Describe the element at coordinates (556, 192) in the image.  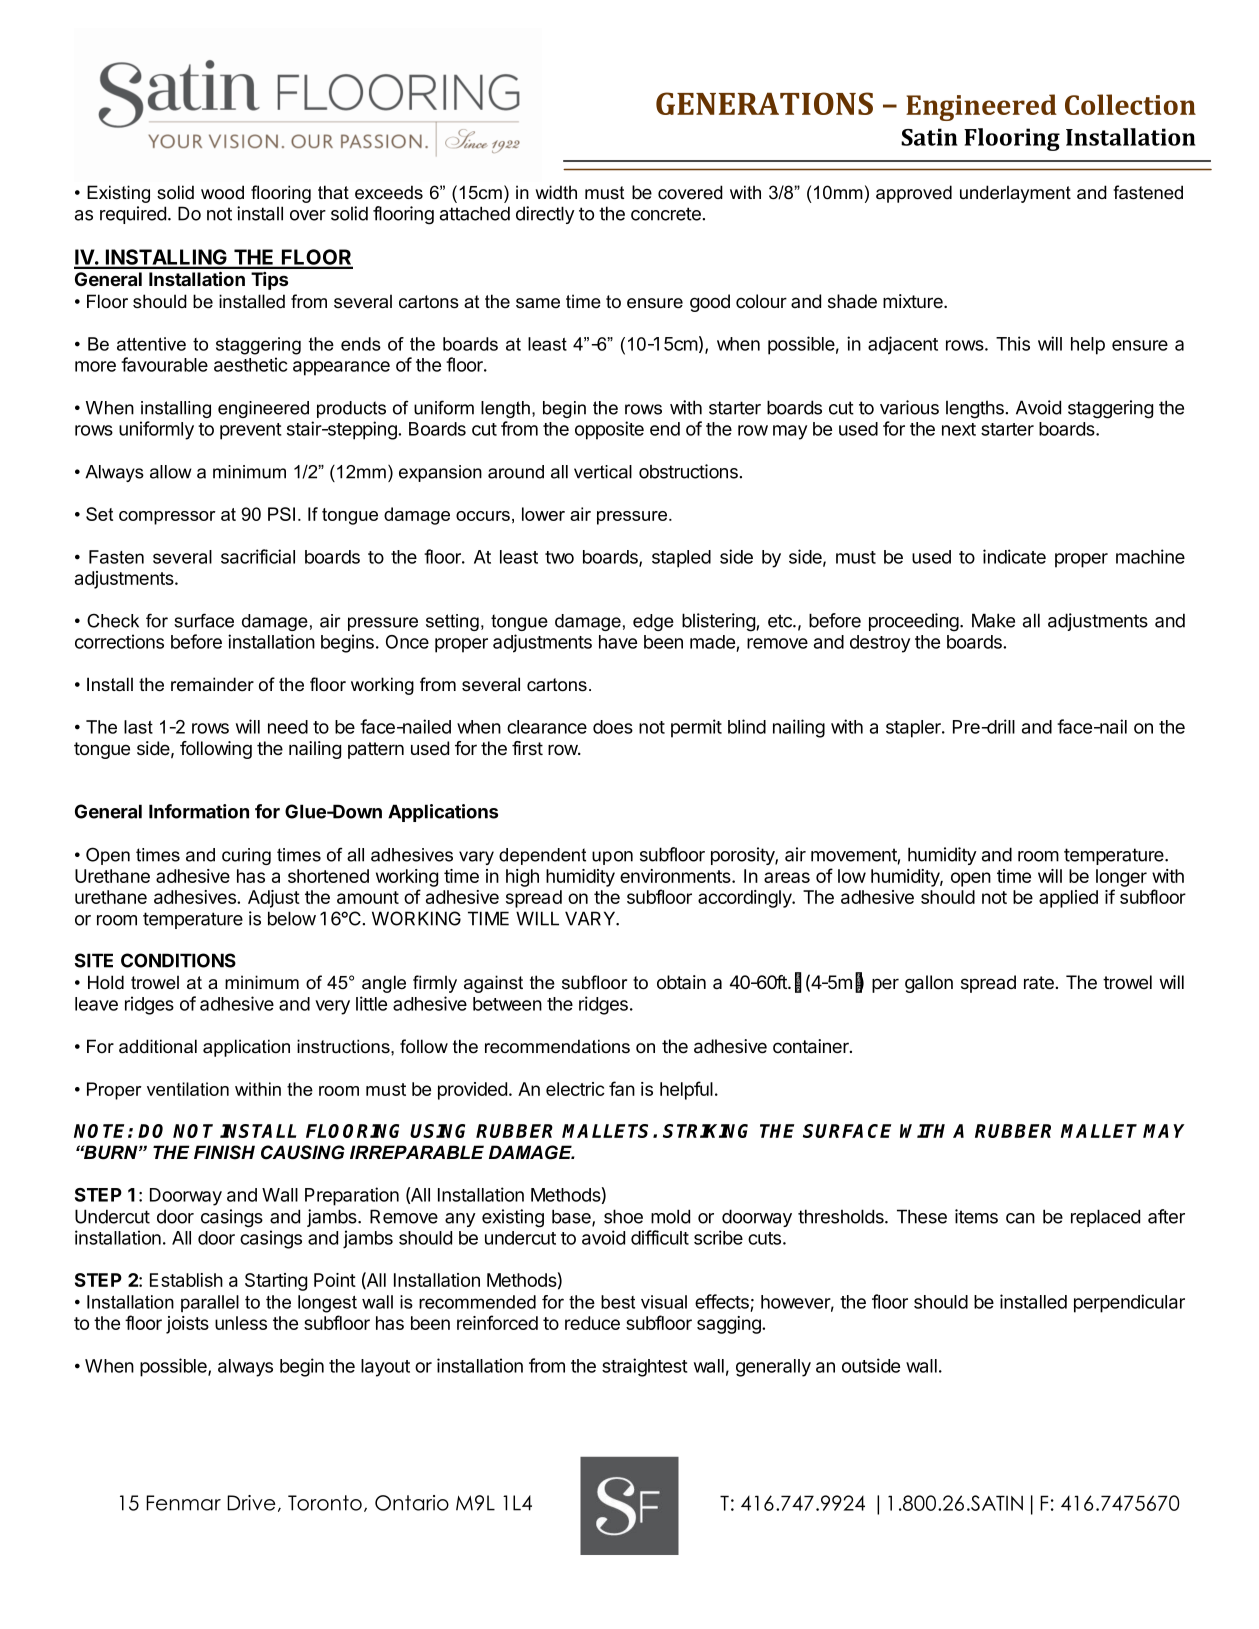
I see `width` at that location.
